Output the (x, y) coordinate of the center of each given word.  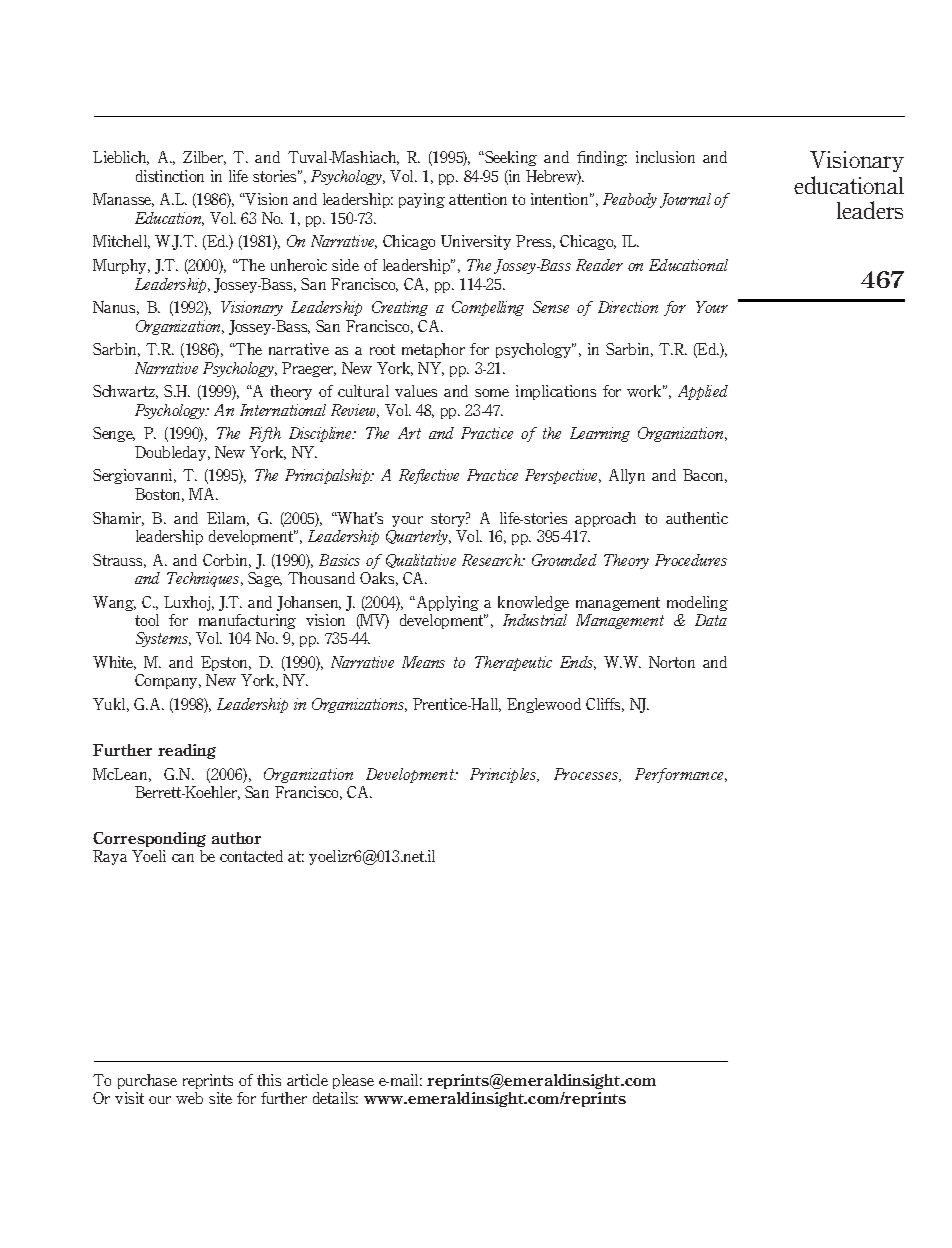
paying (422, 200)
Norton (672, 662)
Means (423, 662)
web (189, 1098)
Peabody (630, 200)
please (353, 1081)
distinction (170, 176)
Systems (163, 639)
